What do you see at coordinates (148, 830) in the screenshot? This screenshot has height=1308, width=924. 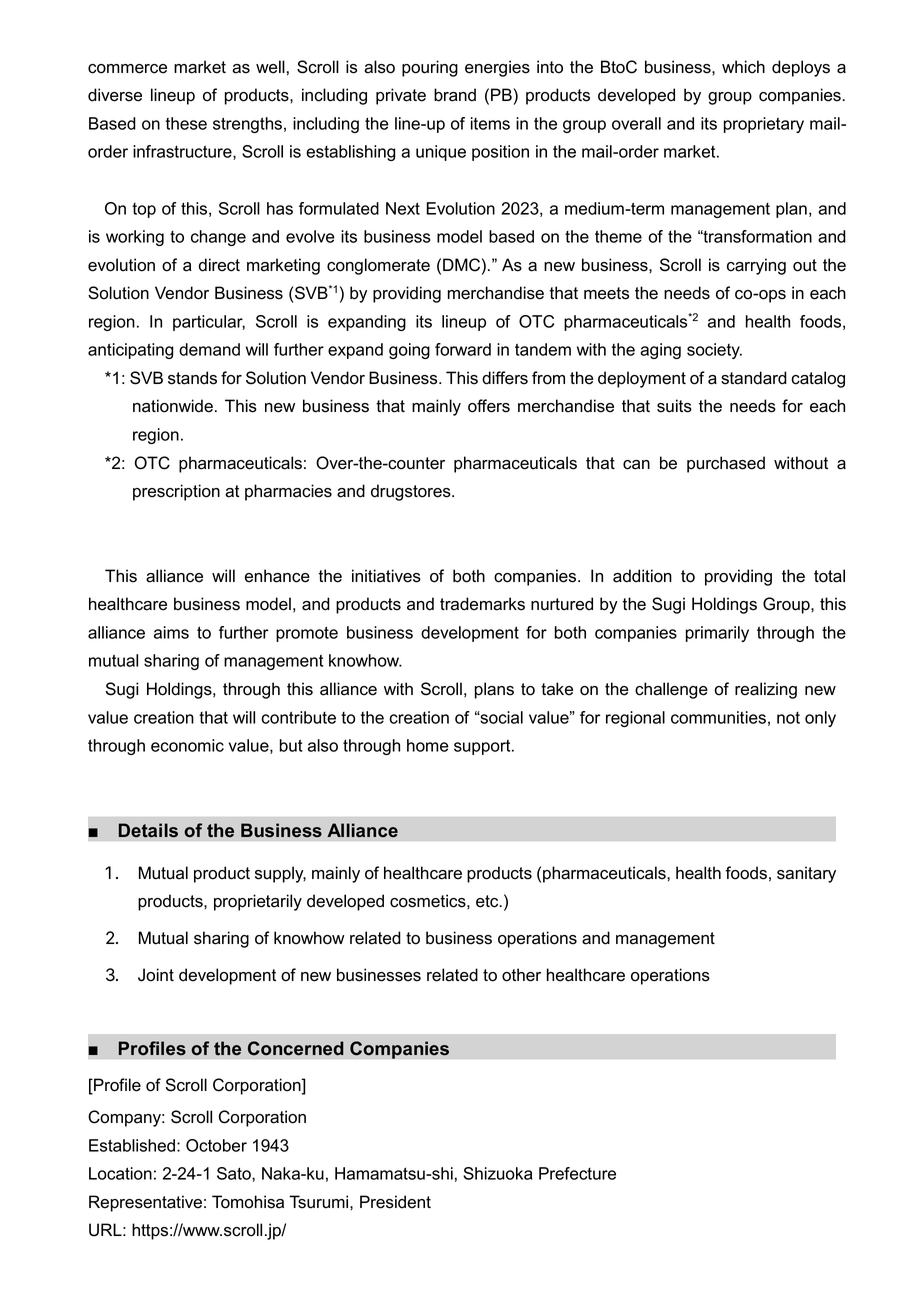 I see `Details` at bounding box center [148, 830].
